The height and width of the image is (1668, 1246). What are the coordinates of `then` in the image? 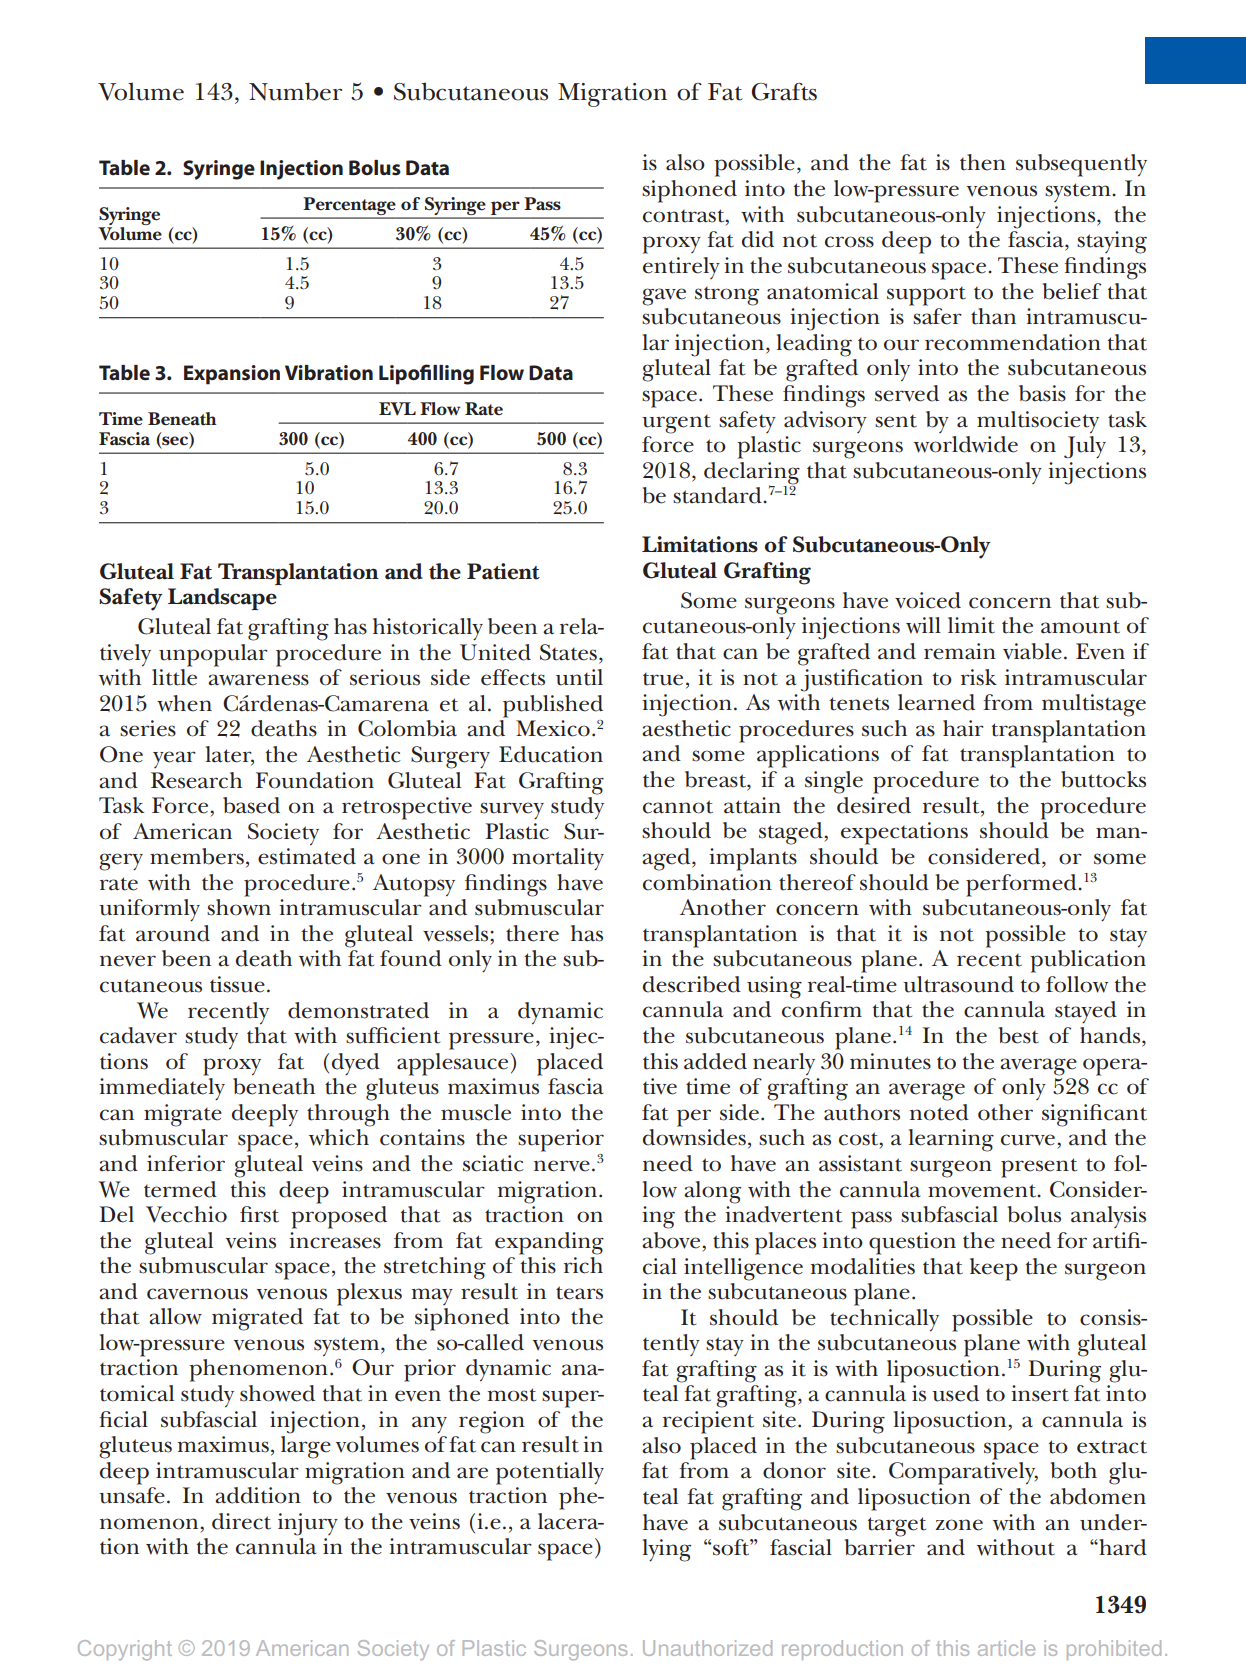 It's located at (983, 162).
